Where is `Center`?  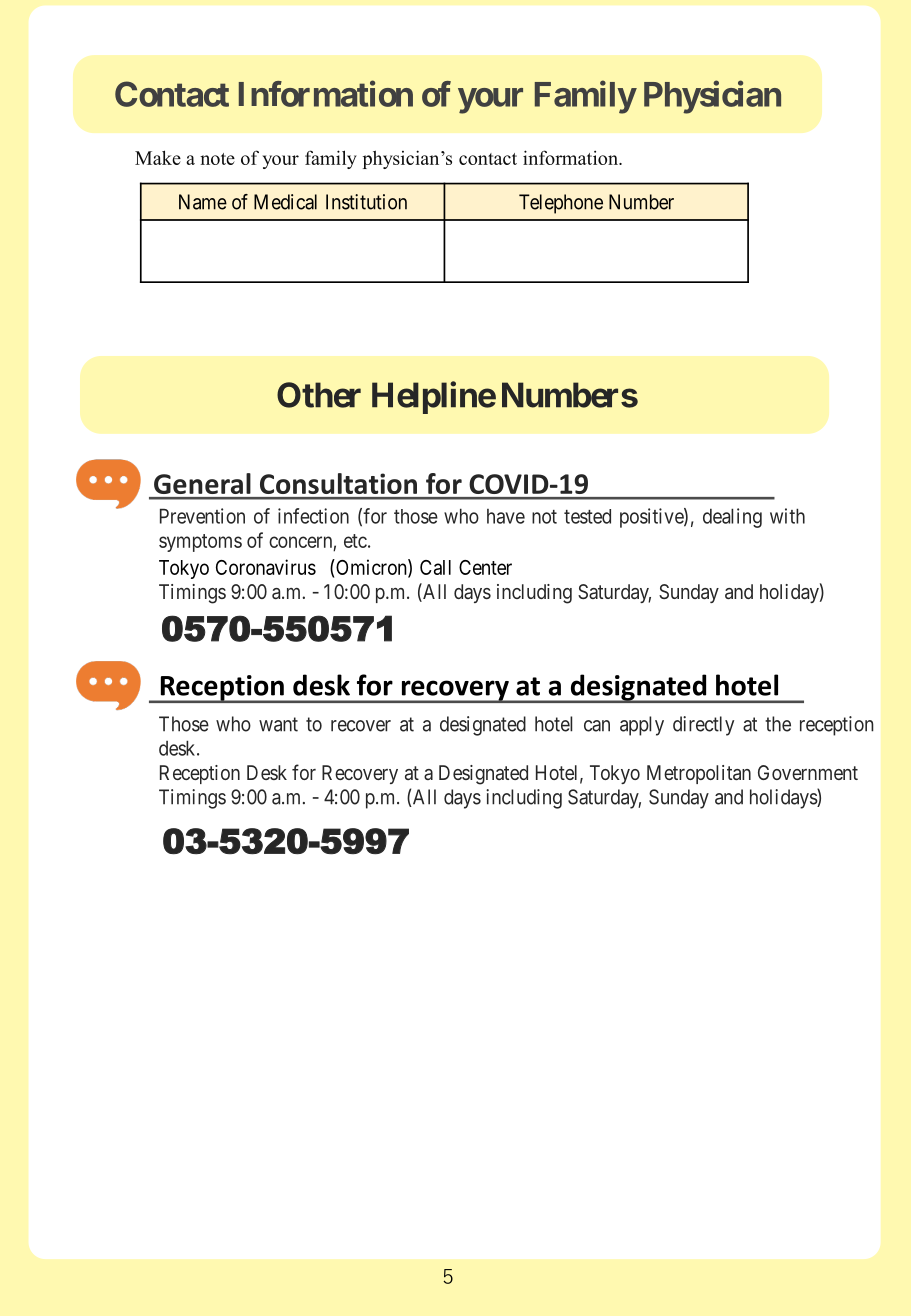 Center is located at coordinates (485, 567).
